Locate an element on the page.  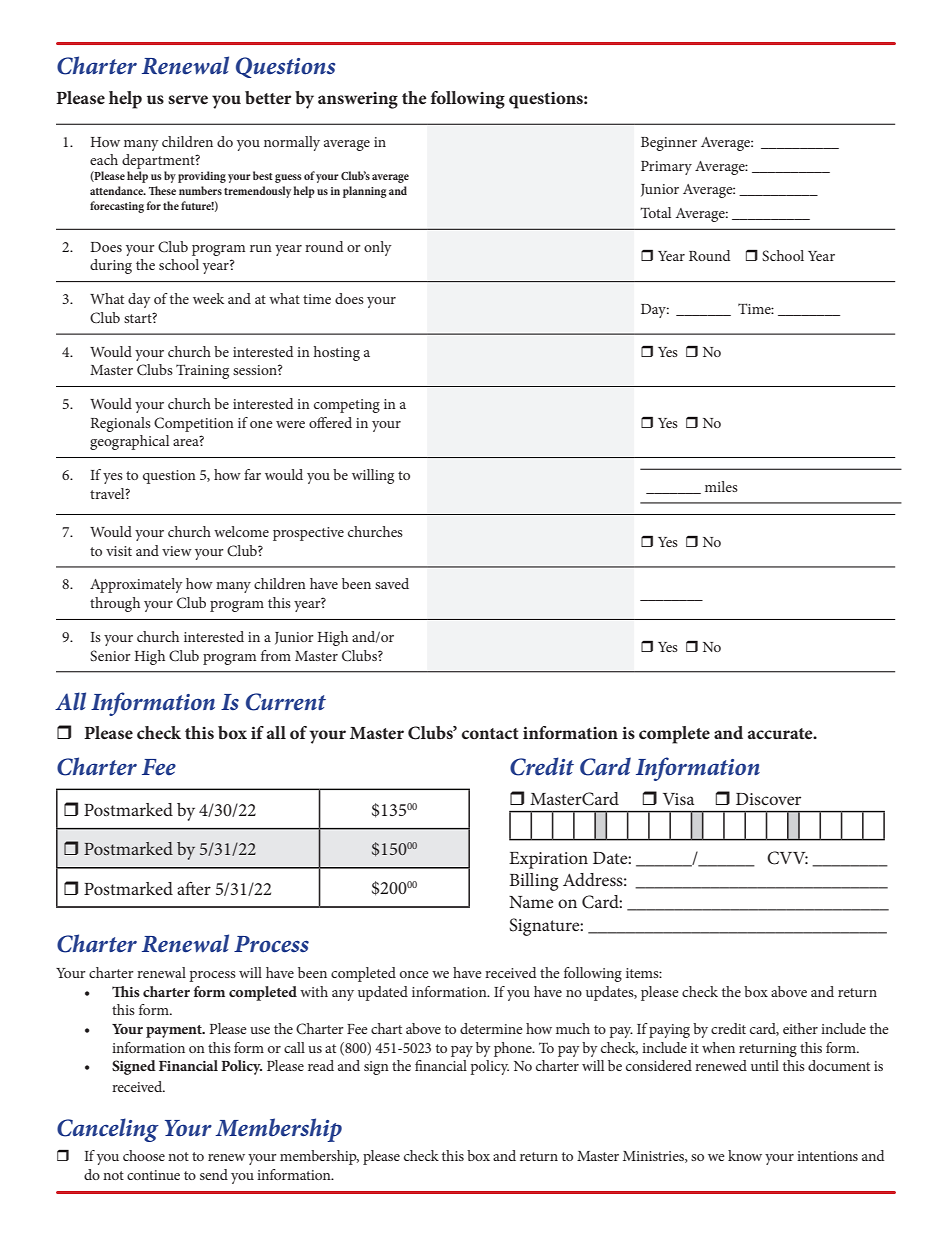
Discover is located at coordinates (768, 799).
